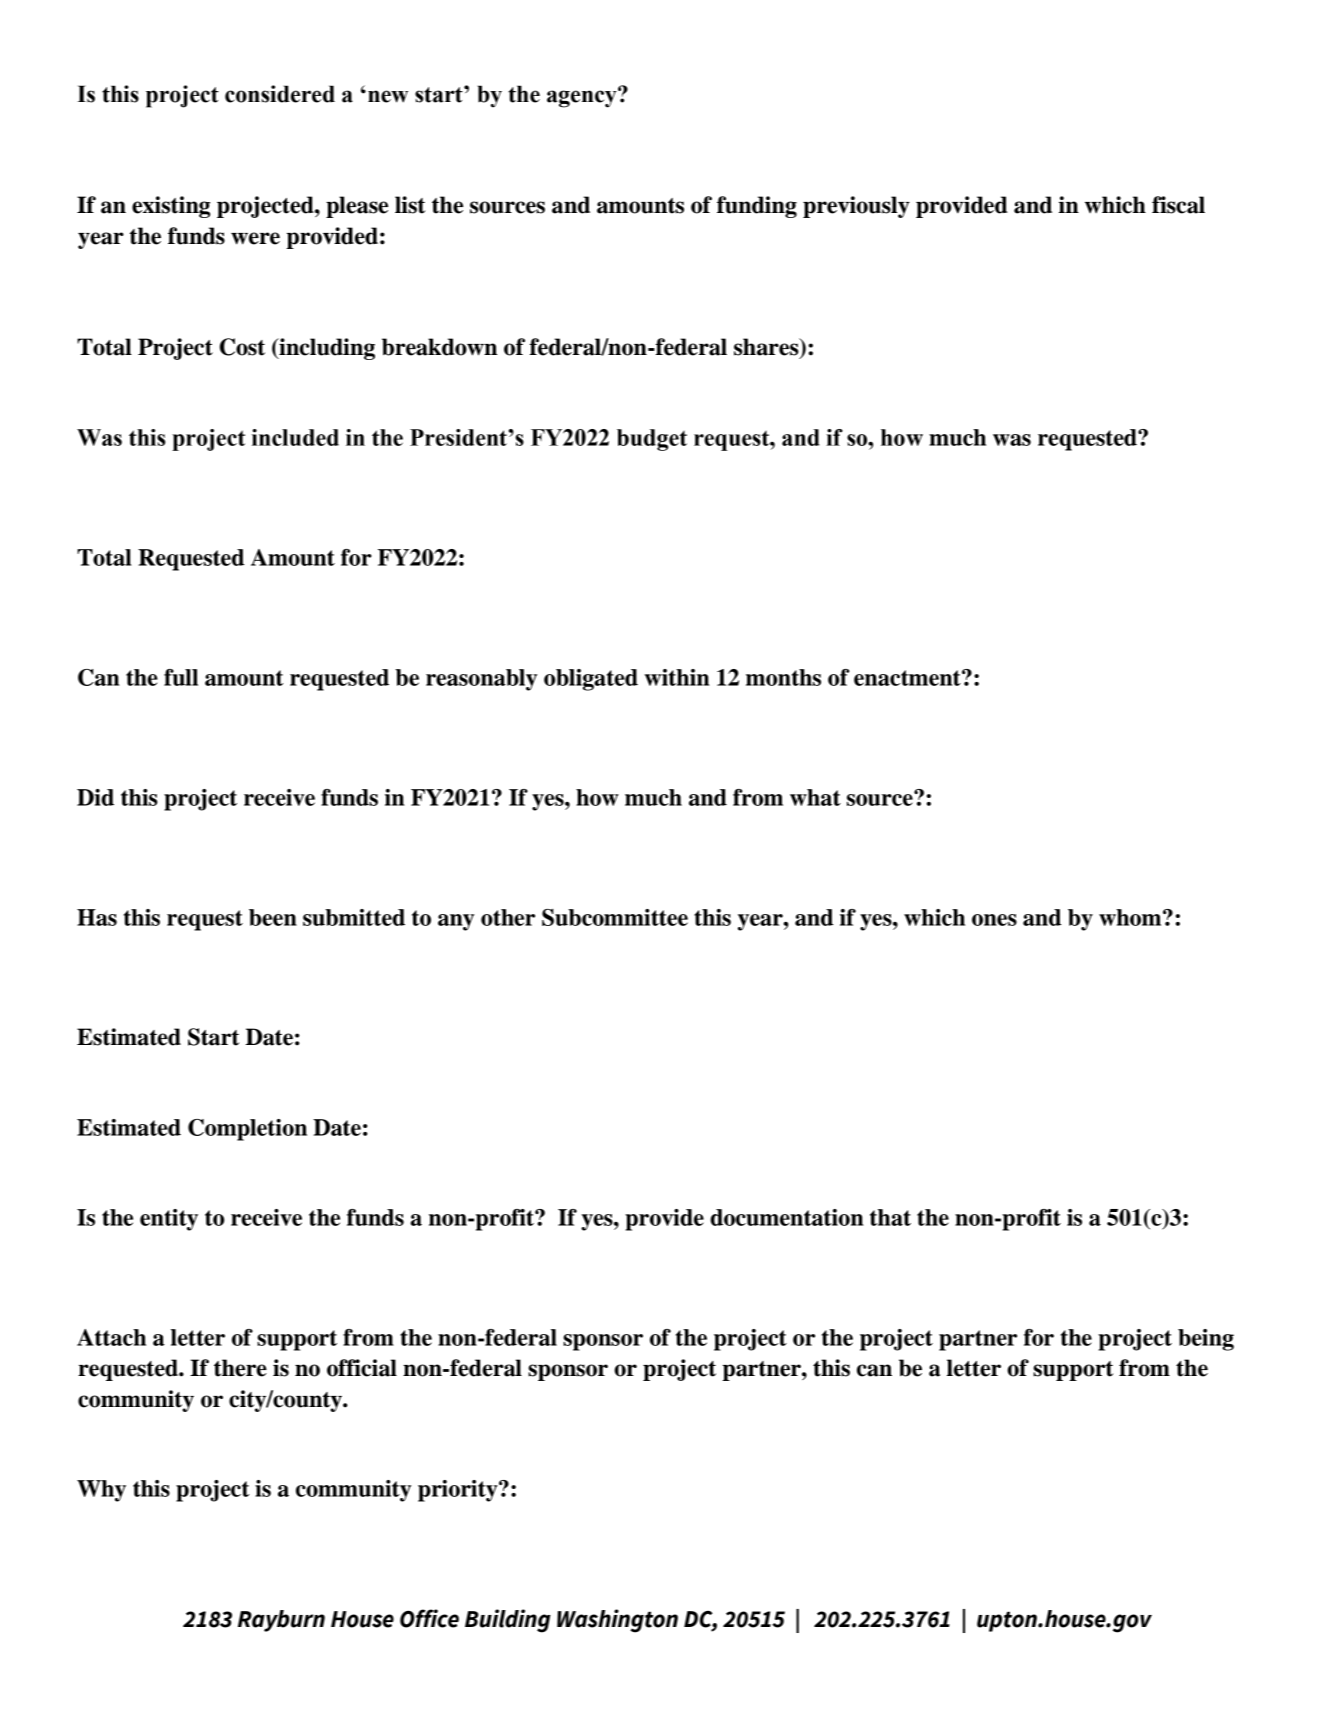 Image resolution: width=1337 pixels, height=1730 pixels. What do you see at coordinates (280, 94) in the document?
I see `considered` at bounding box center [280, 94].
